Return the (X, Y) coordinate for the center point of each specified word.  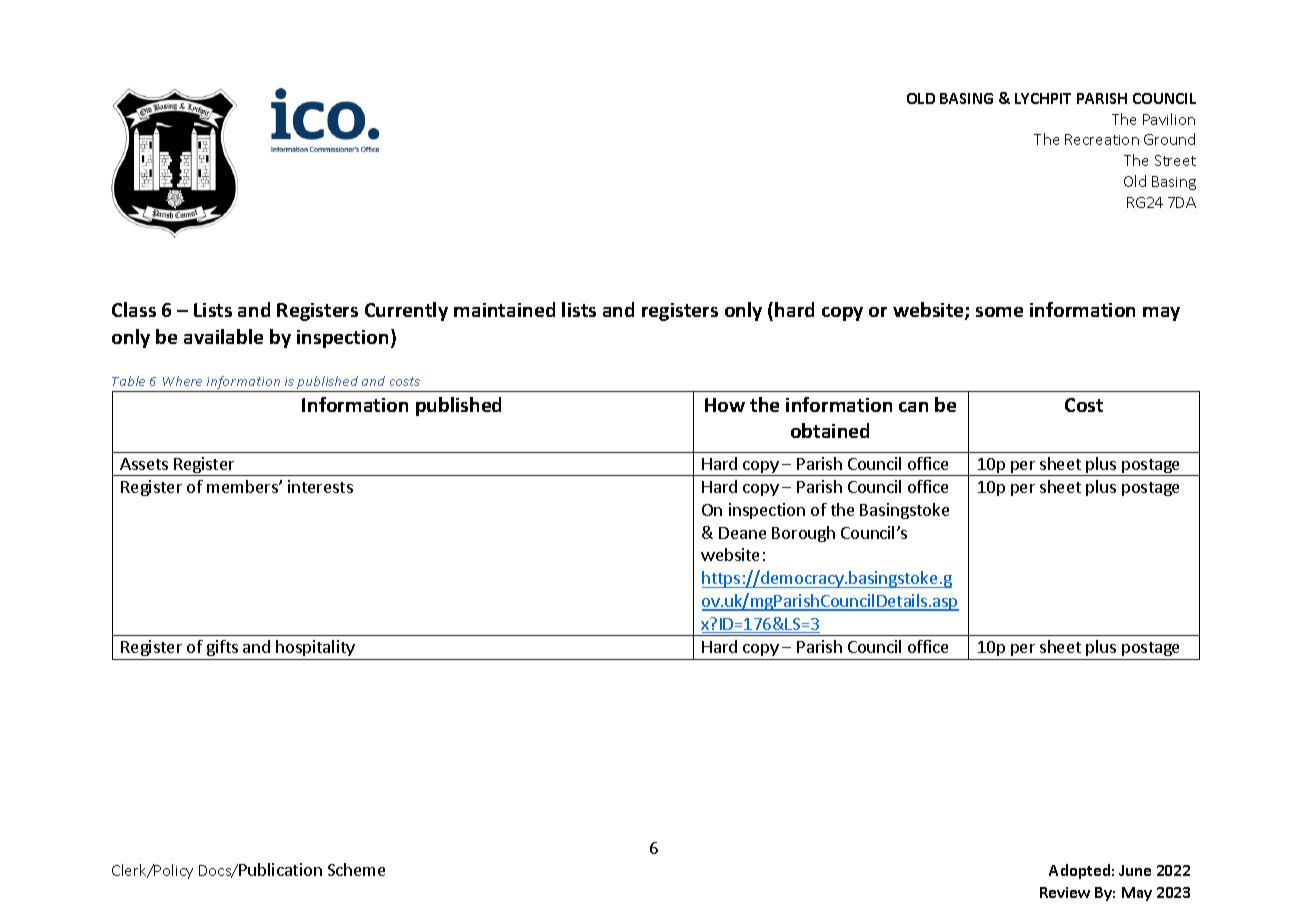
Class (134, 309)
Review (1065, 892)
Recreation (1102, 139)
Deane (742, 533)
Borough (803, 534)
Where (182, 381)
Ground (1169, 139)
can (913, 407)
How (725, 405)
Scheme (356, 869)
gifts (222, 648)
